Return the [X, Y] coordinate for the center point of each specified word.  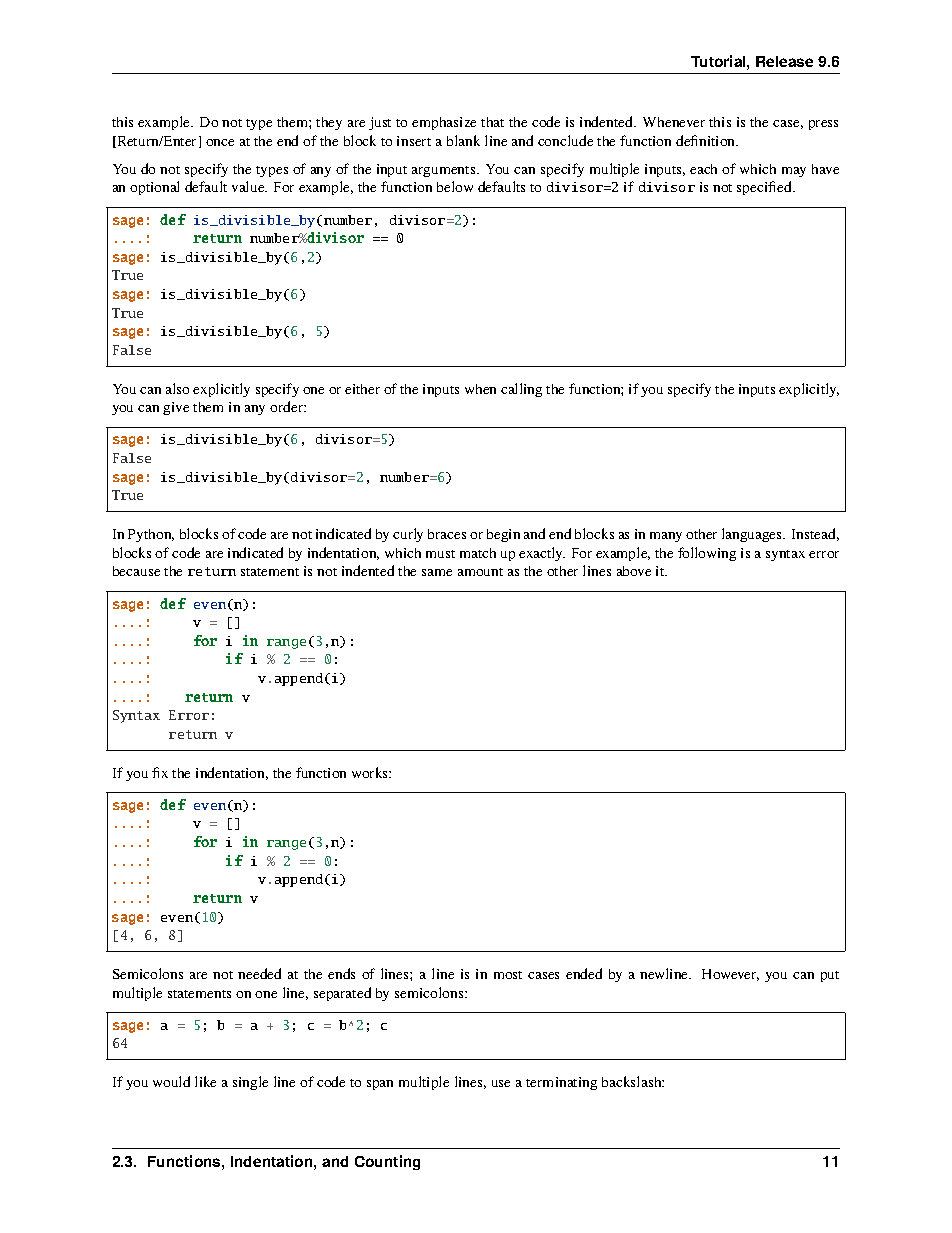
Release [784, 61]
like [205, 1081]
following [707, 554]
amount [480, 572]
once [220, 142]
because [136, 571]
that [492, 122]
